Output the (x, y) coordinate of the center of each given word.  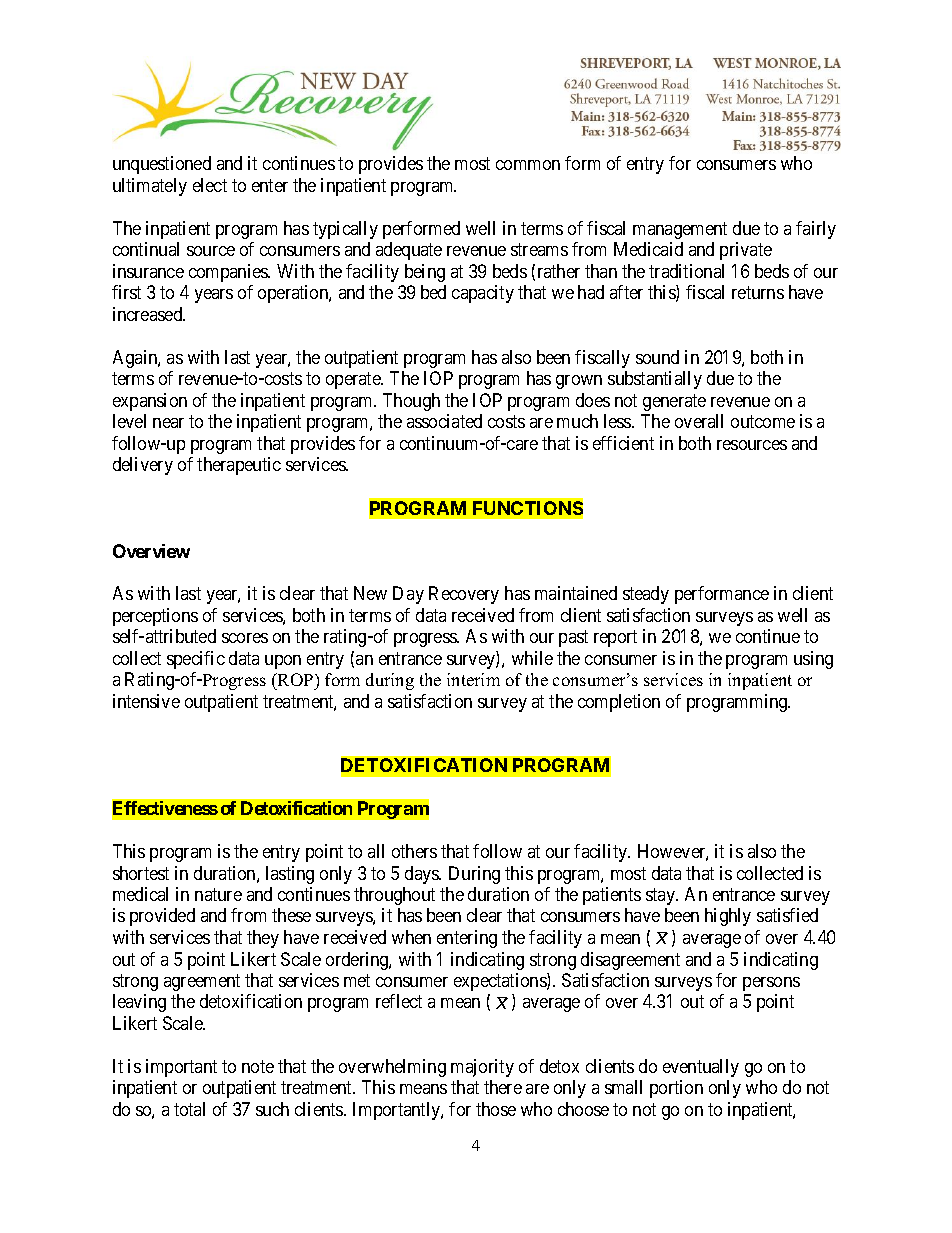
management (680, 230)
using (813, 660)
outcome (763, 422)
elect (210, 185)
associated (444, 421)
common (528, 165)
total (189, 1109)
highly (728, 917)
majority (482, 1068)
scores (245, 638)
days (423, 875)
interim (473, 679)
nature (218, 894)
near (168, 423)
